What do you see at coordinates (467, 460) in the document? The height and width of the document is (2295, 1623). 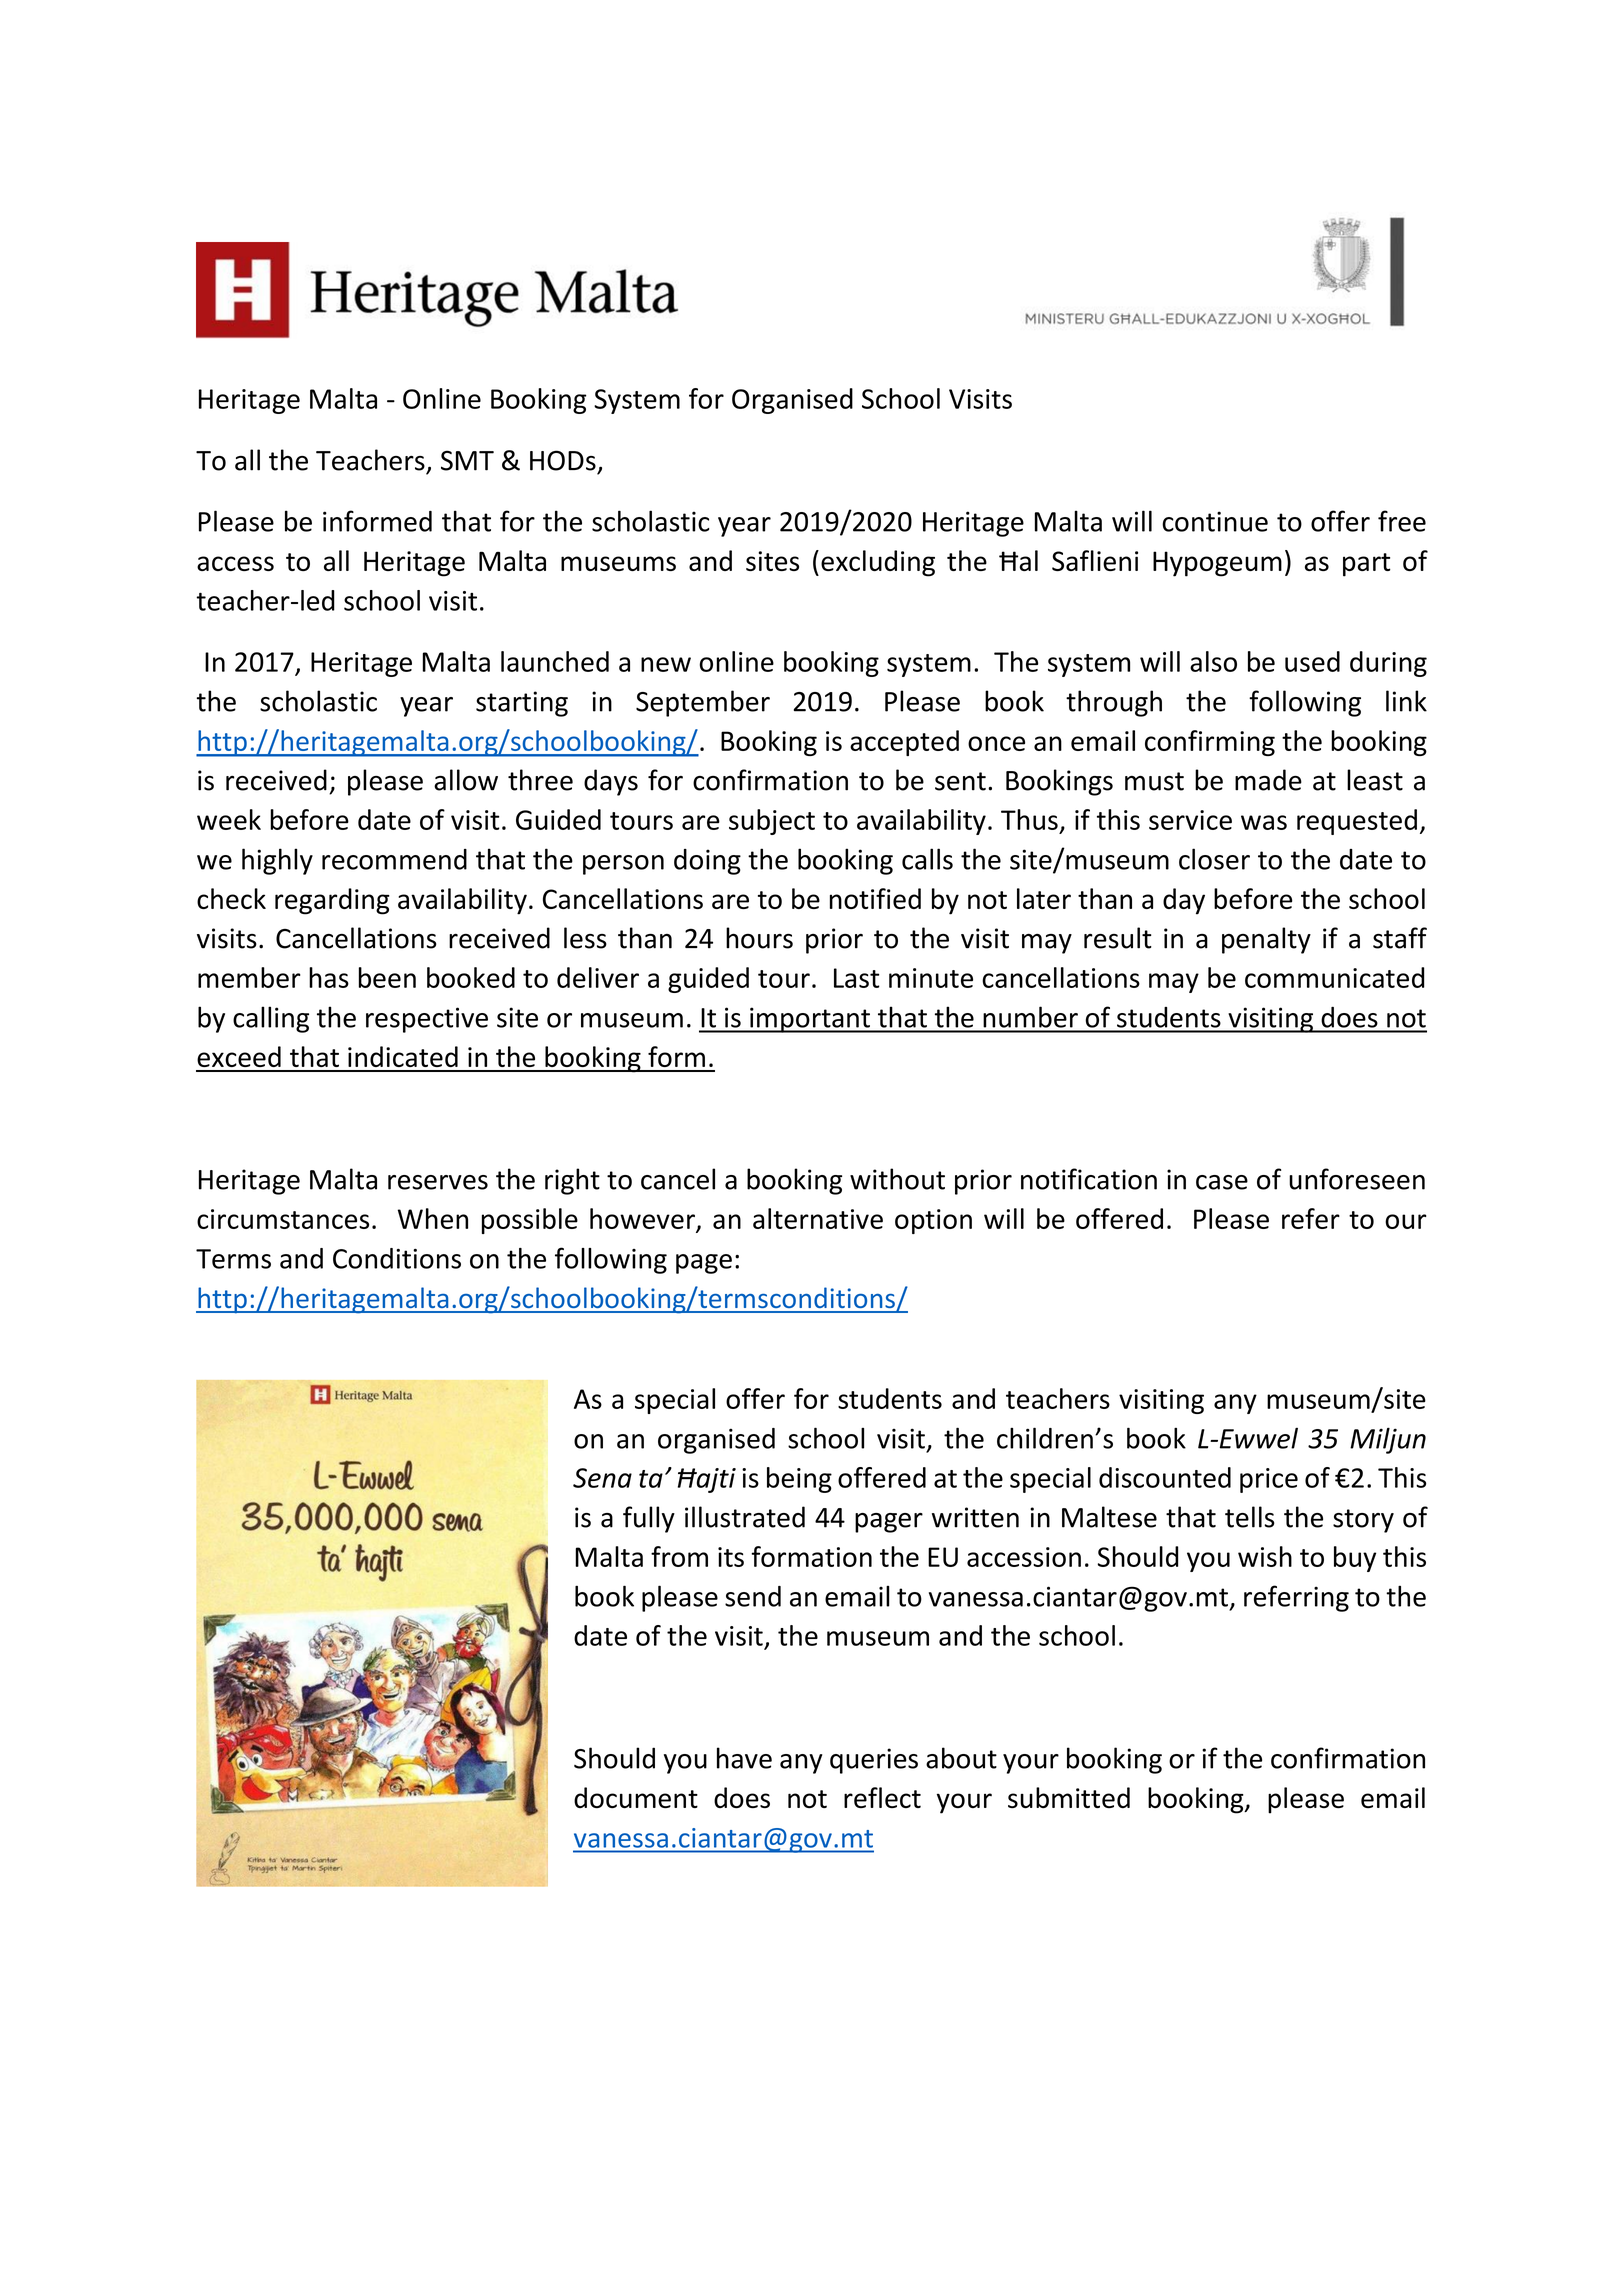 I see `SMT` at bounding box center [467, 460].
